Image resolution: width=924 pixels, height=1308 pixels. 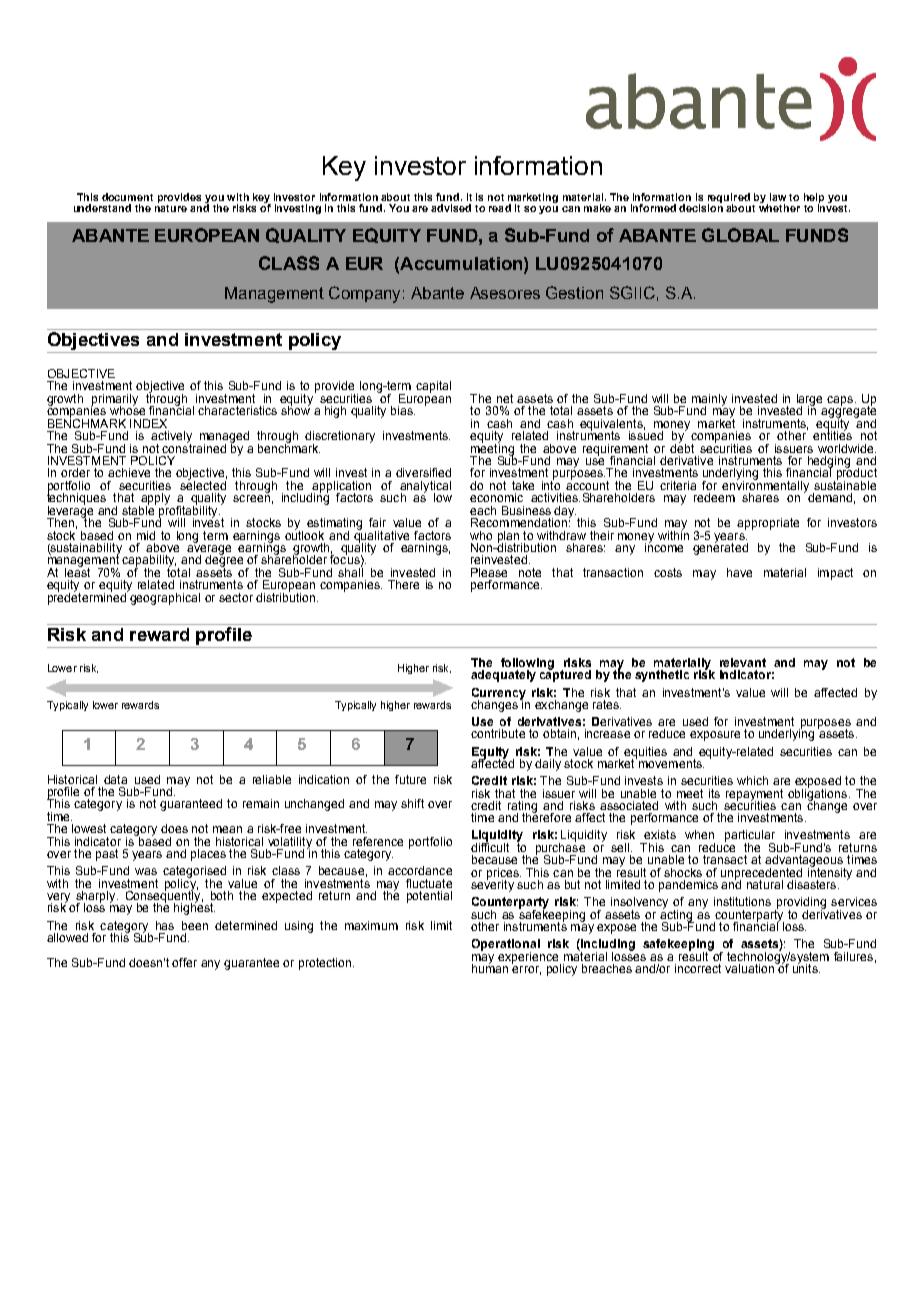 What do you see at coordinates (164, 597) in the screenshot?
I see `geographical` at bounding box center [164, 597].
